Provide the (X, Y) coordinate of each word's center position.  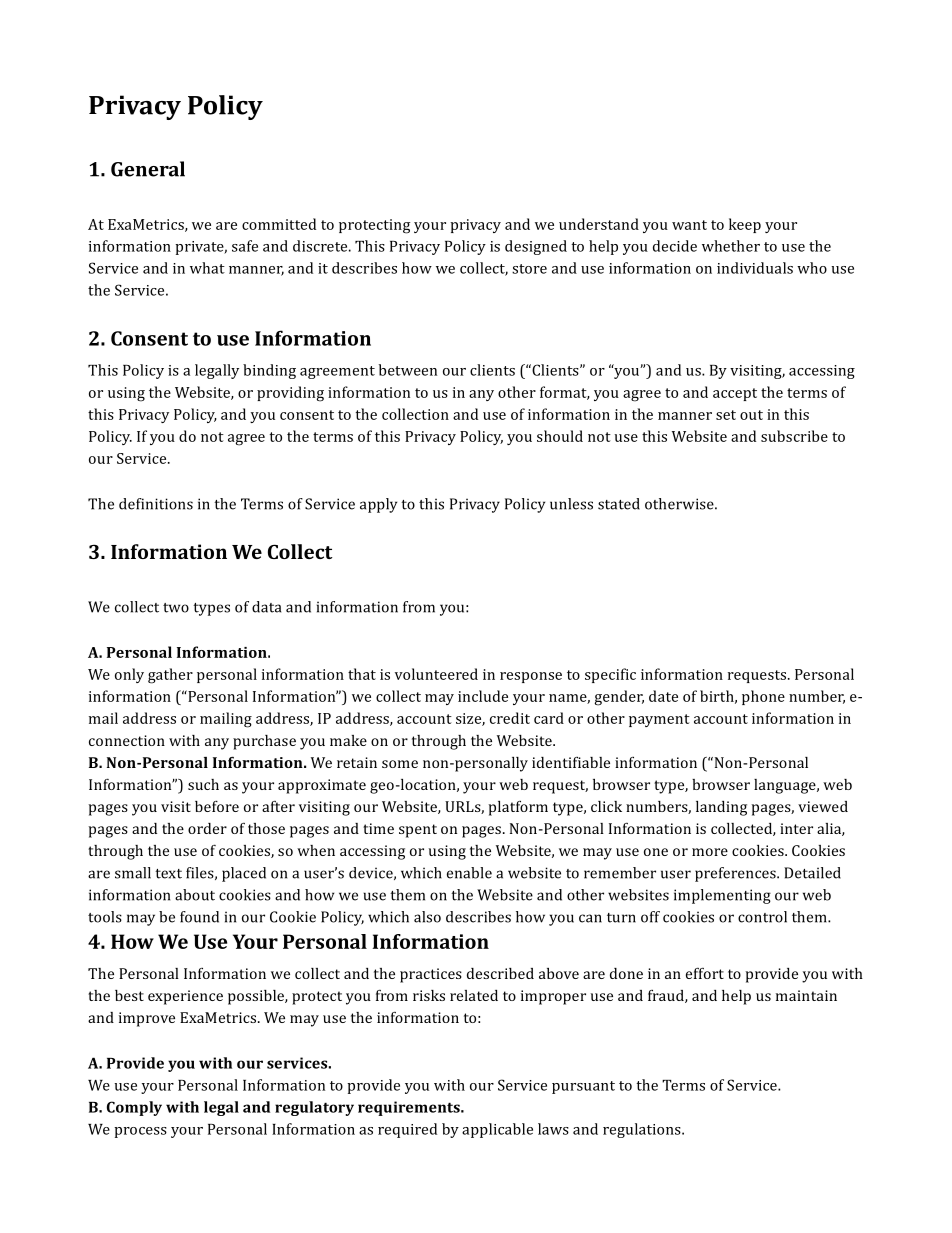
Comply (134, 1108)
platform (518, 808)
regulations (643, 1130)
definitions (156, 504)
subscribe (794, 436)
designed (536, 247)
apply (378, 505)
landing (721, 808)
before (217, 806)
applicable (497, 1130)
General (148, 169)
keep (745, 225)
